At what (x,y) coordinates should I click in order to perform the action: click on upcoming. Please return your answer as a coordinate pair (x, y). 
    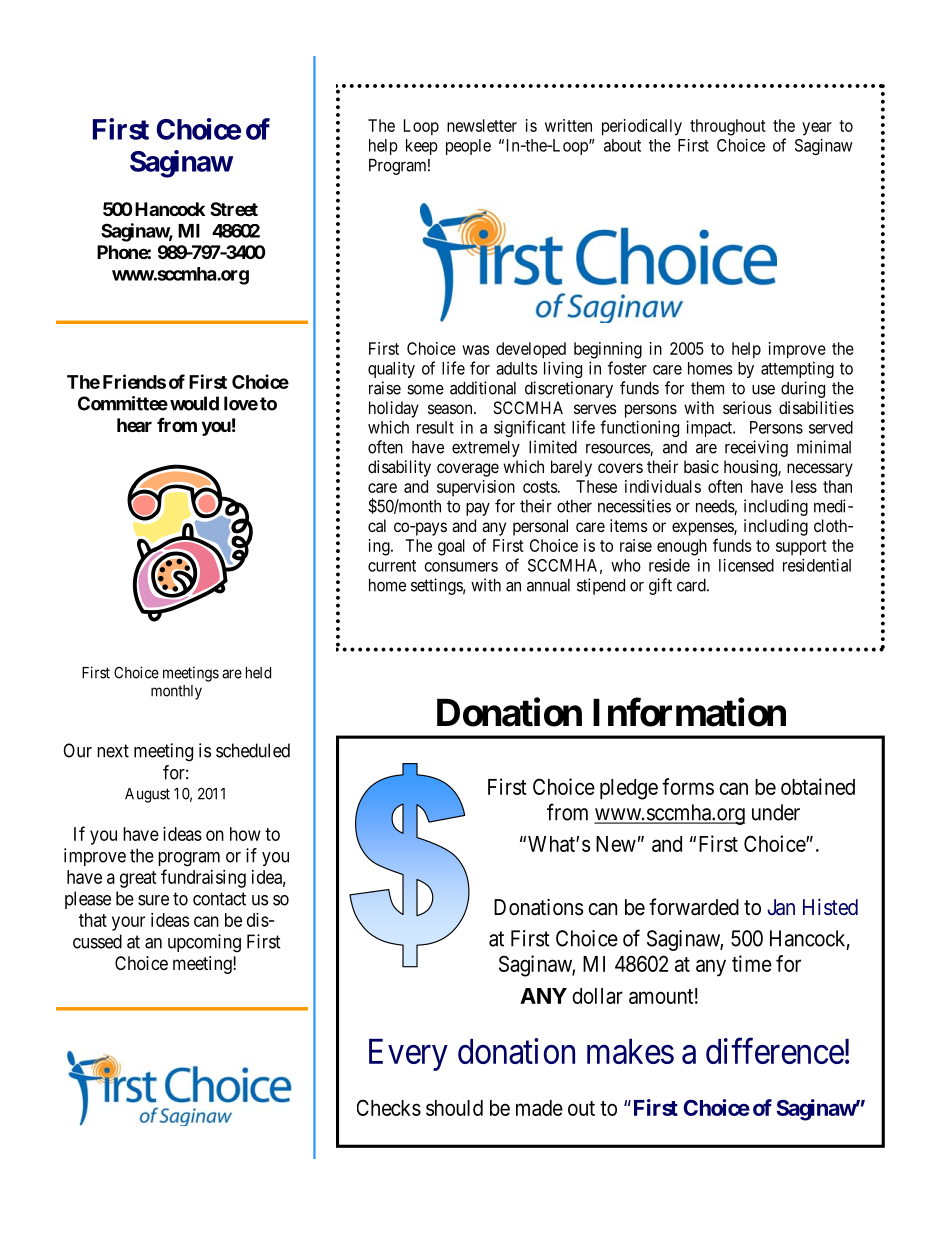
    Looking at the image, I should click on (204, 943).
